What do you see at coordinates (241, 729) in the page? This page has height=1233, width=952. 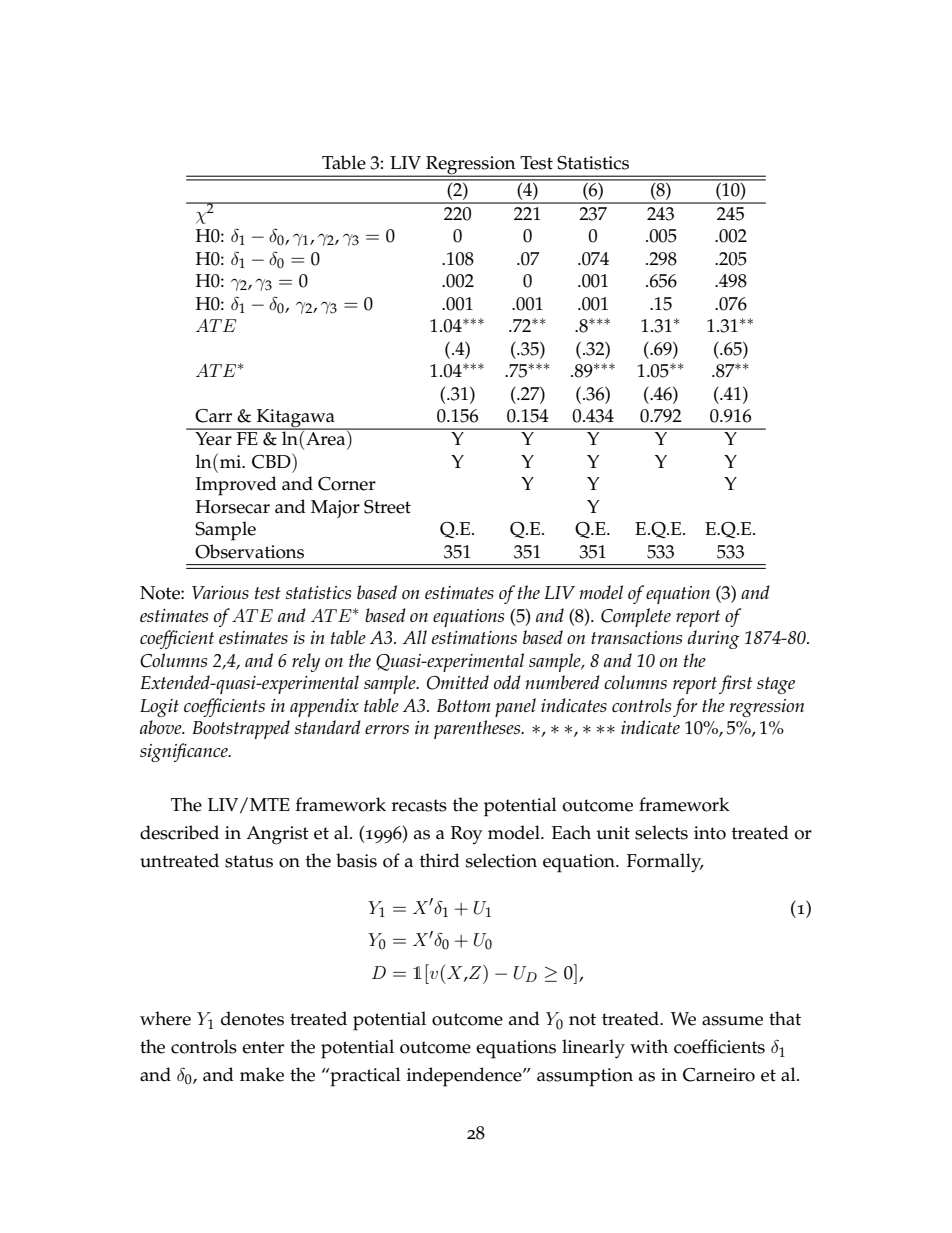 I see `Bootstrapped` at bounding box center [241, 729].
